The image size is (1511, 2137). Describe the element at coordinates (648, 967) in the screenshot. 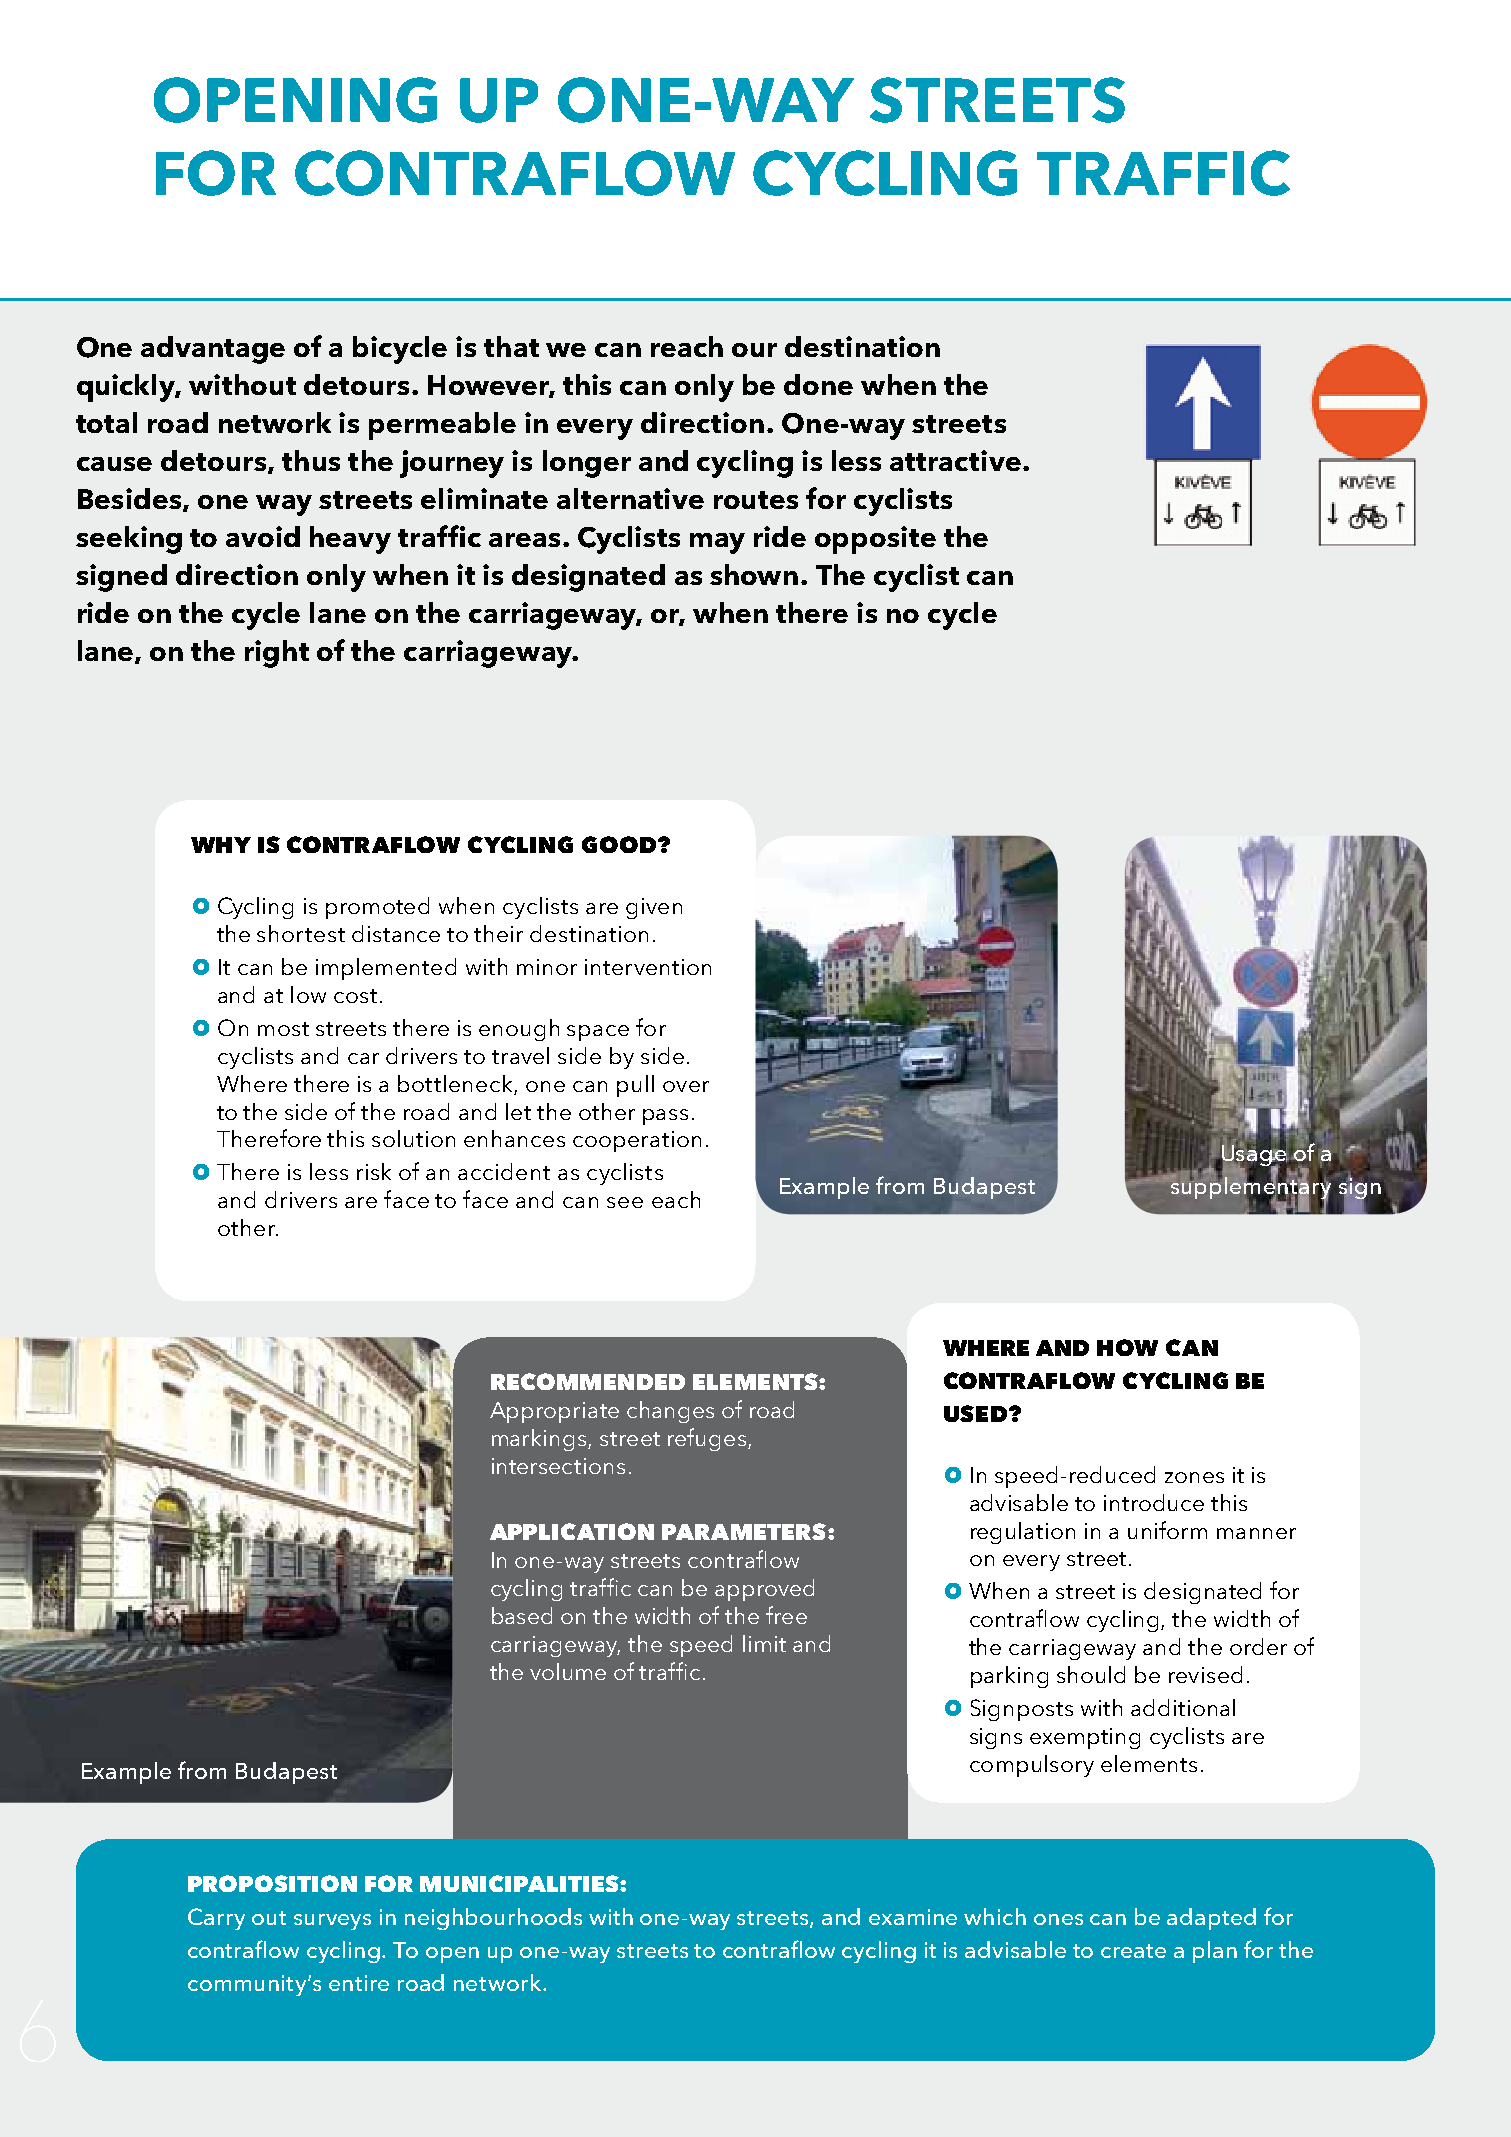

I see `intervention` at that location.
